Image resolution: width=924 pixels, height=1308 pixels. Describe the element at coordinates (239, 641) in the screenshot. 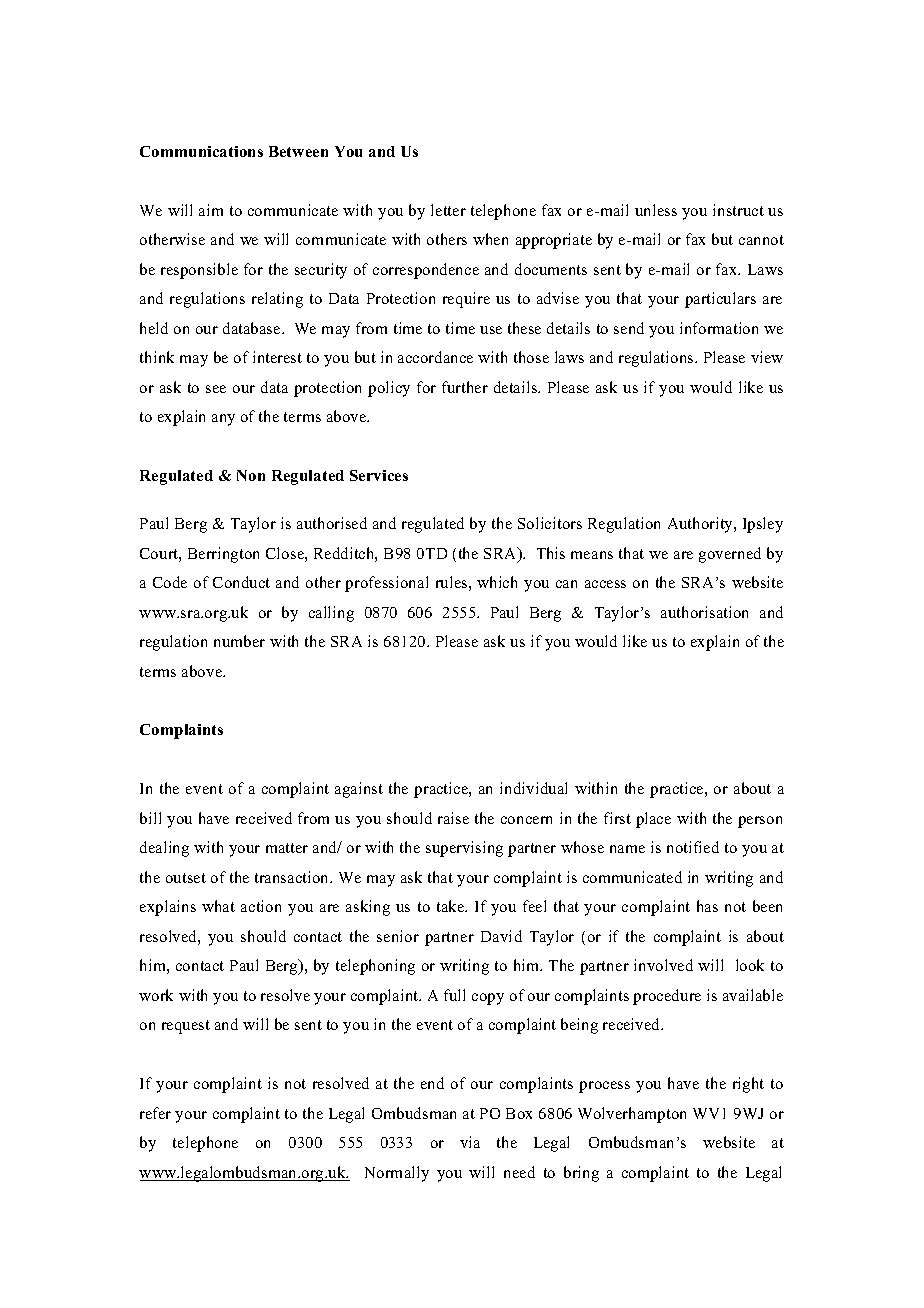

I see `number` at that location.
